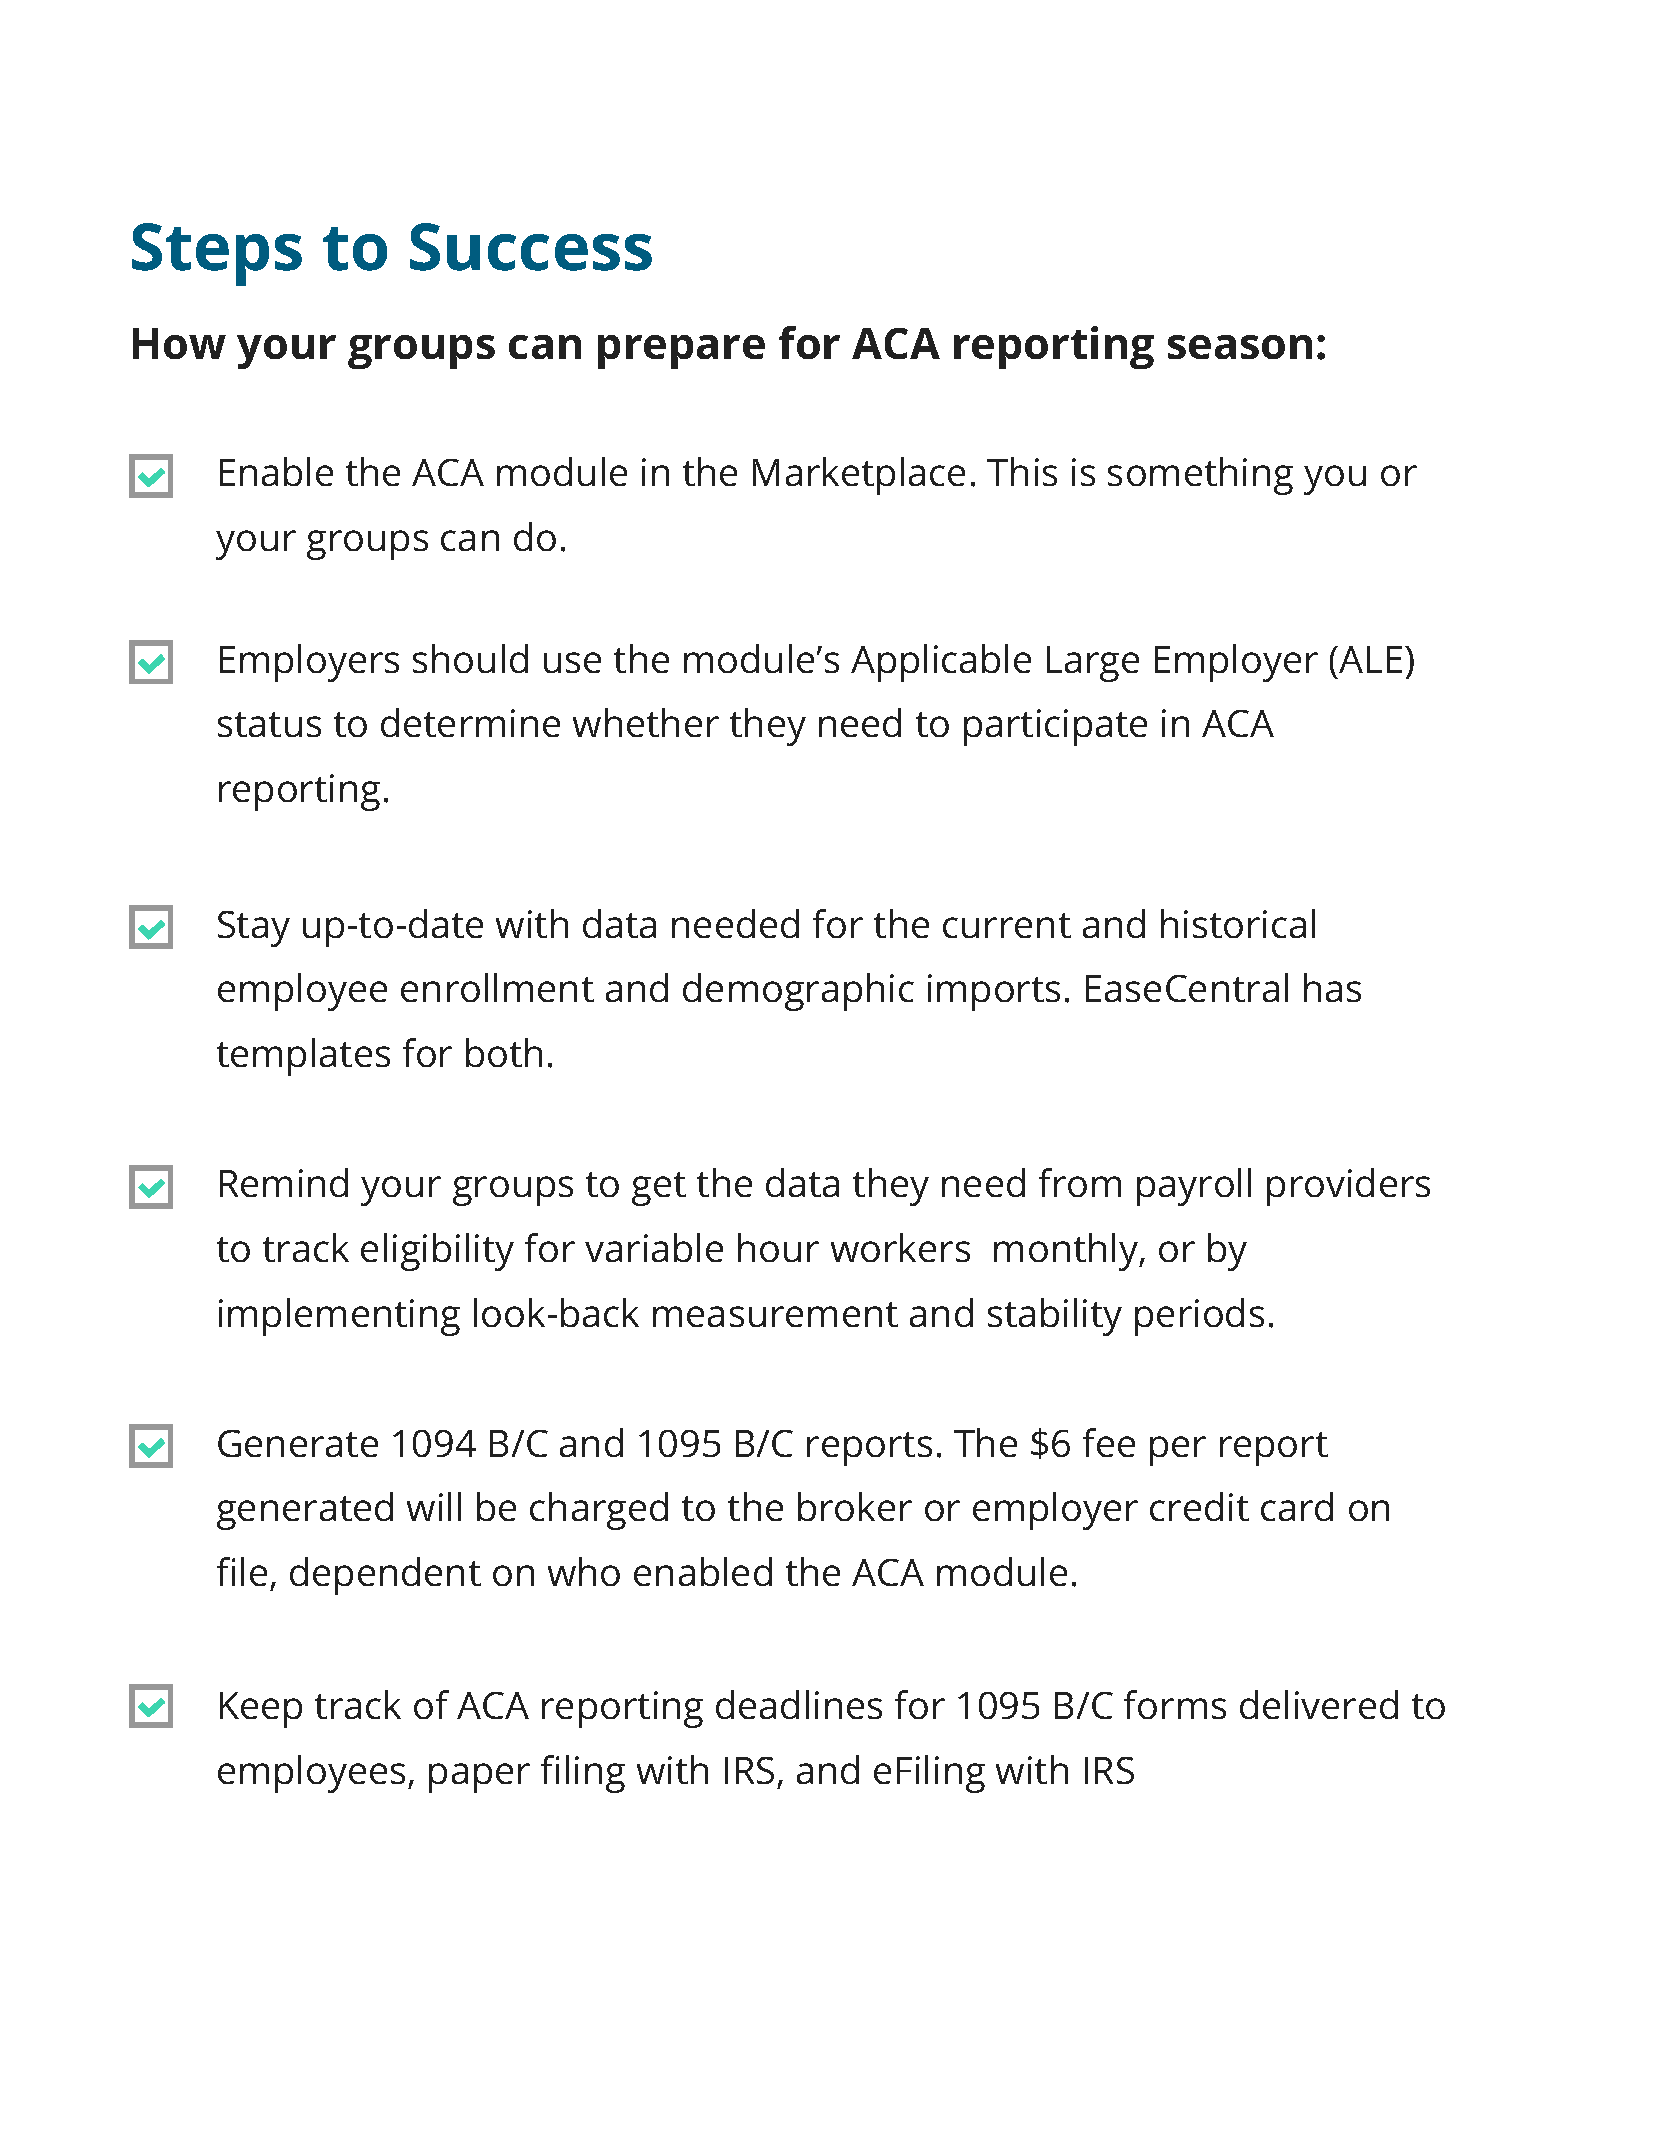  Describe the element at coordinates (778, 1247) in the screenshot. I see `hour` at that location.
